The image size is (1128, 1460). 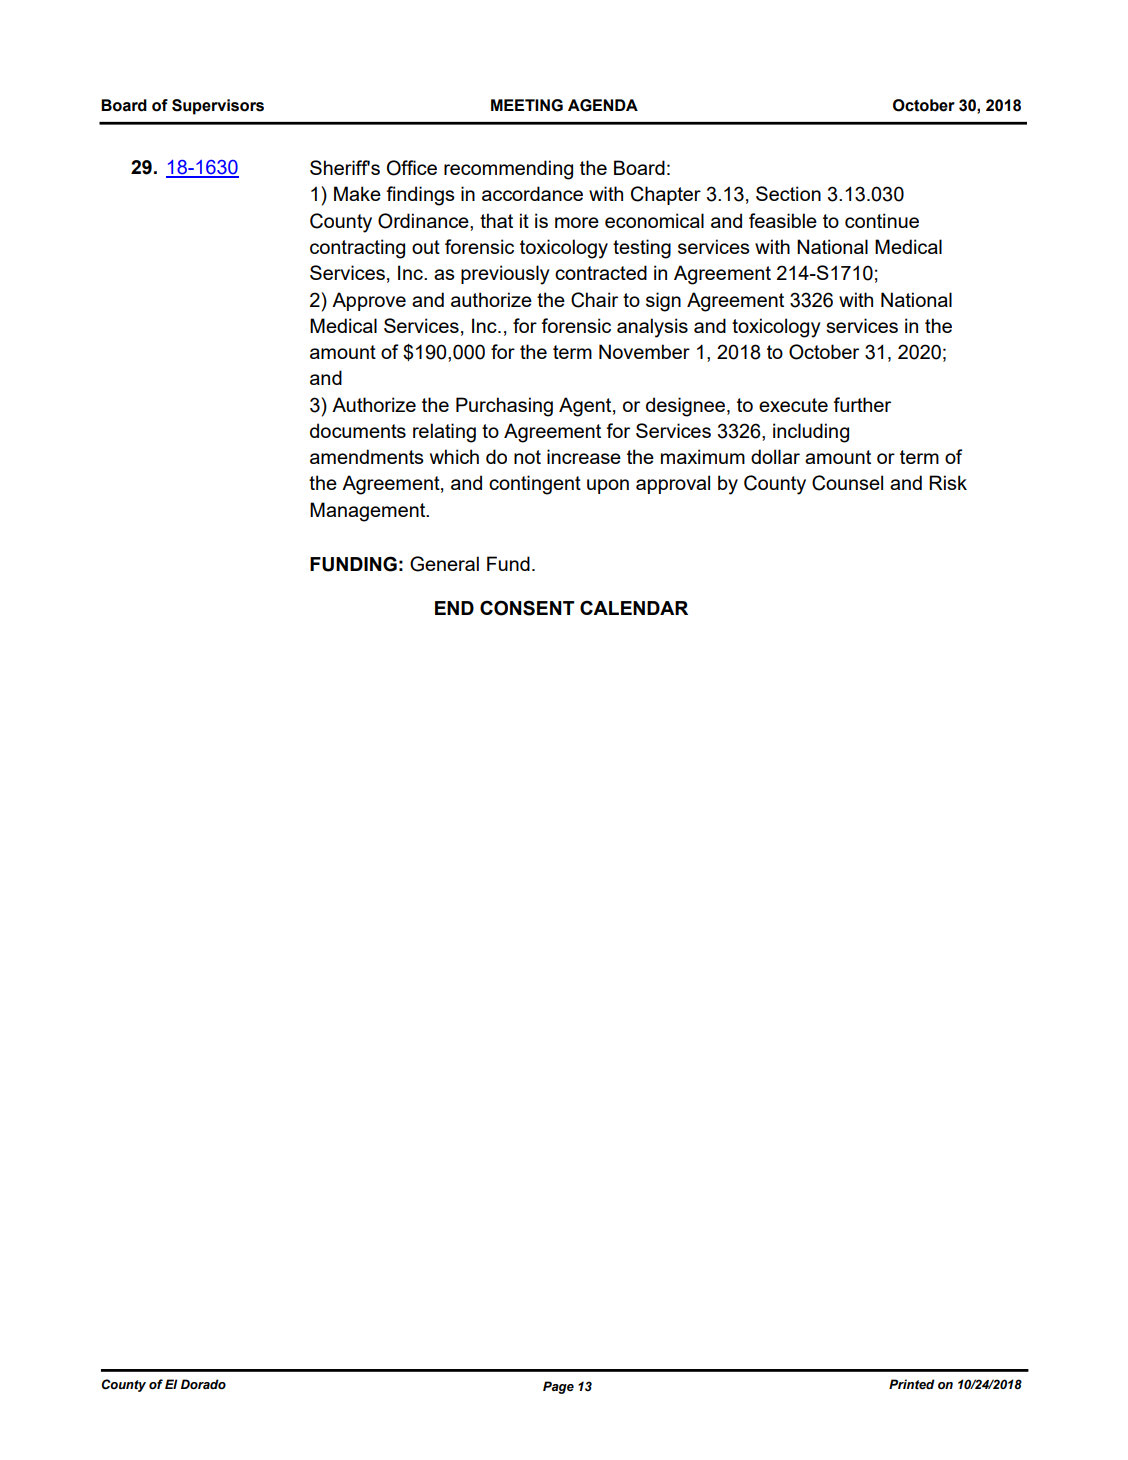 What do you see at coordinates (527, 608) in the screenshot?
I see `CONSENT` at bounding box center [527, 608].
